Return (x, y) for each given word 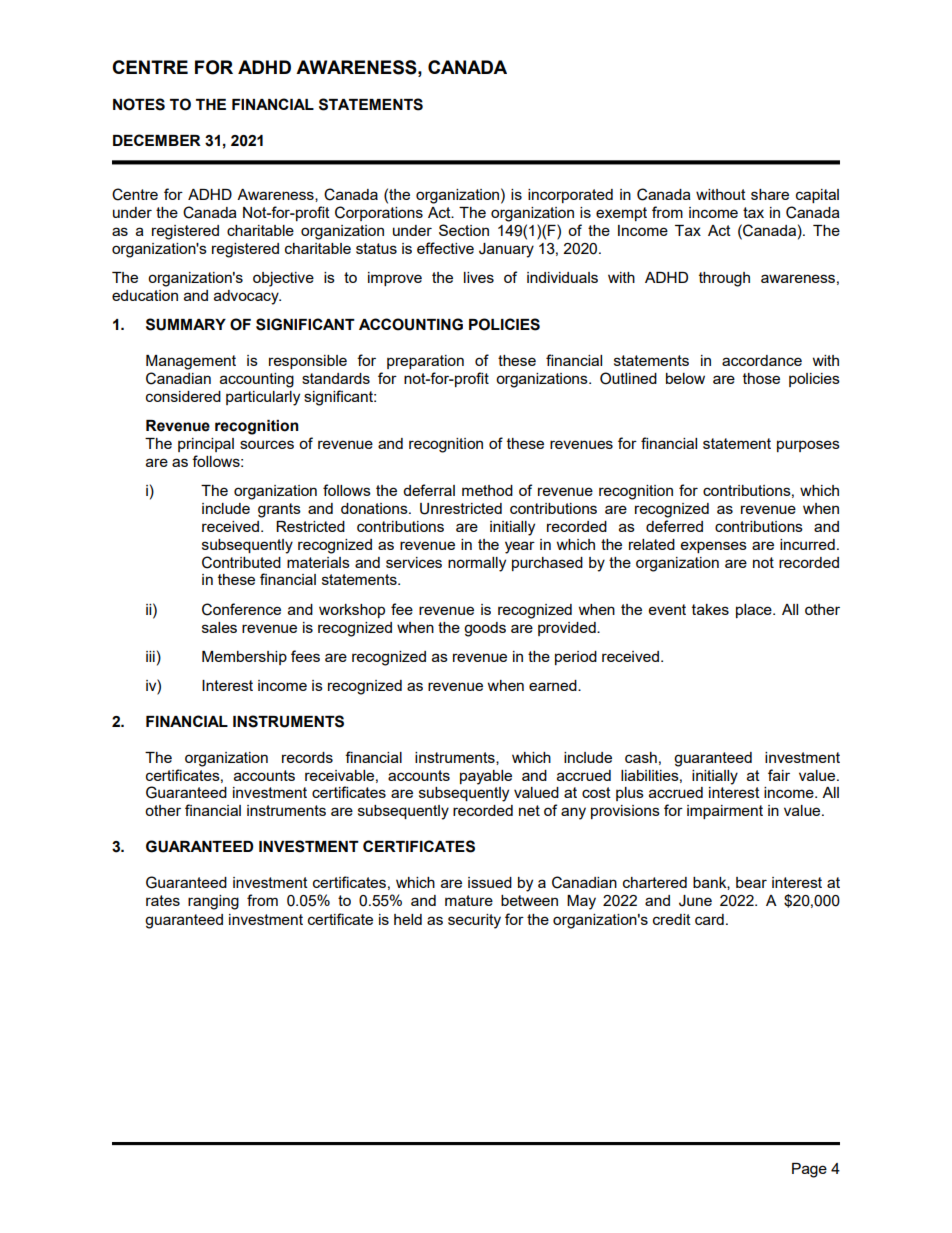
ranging (213, 902)
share (770, 194)
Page (809, 1170)
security (474, 921)
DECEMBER (157, 140)
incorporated (570, 196)
